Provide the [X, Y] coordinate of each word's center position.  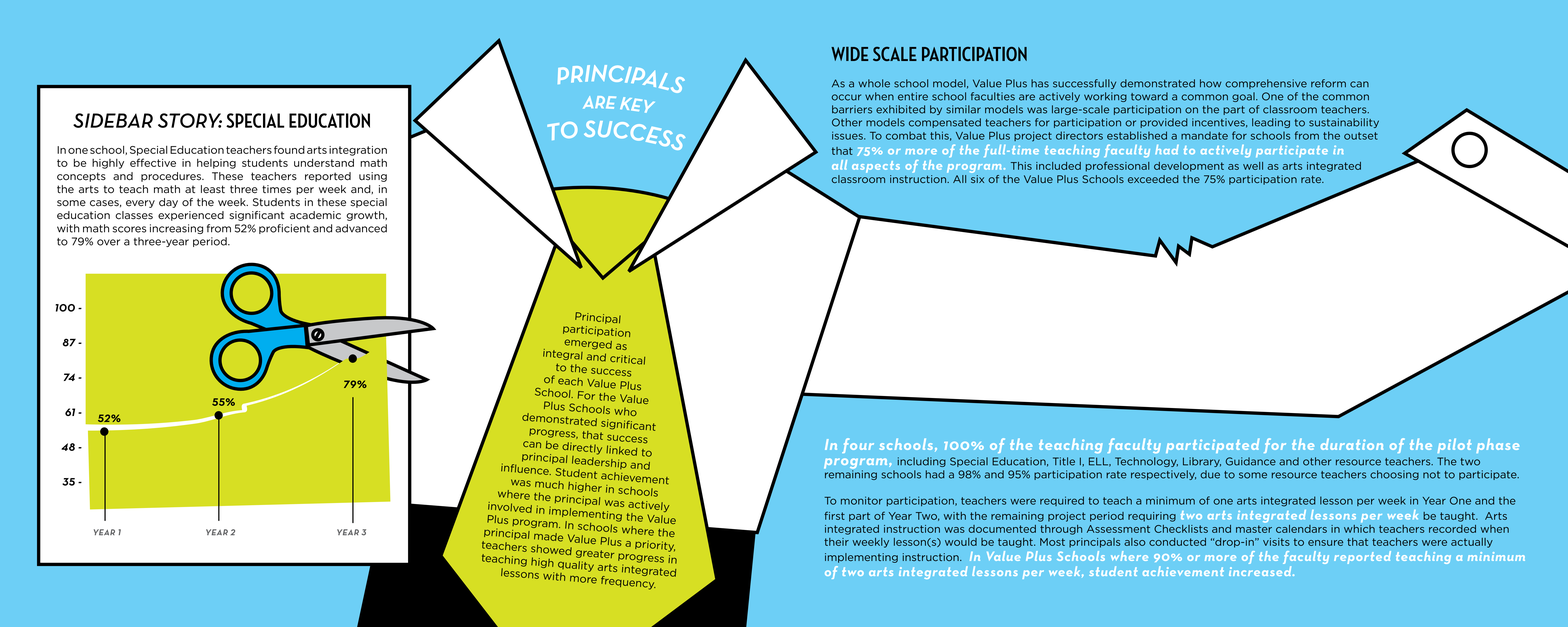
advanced [361, 228]
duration [1352, 444]
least [213, 189]
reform [1328, 83]
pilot [1454, 445]
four [858, 445]
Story [190, 120]
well [1253, 166]
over [108, 242]
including [921, 462]
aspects [876, 167]
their [836, 542]
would [961, 542]
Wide [849, 54]
